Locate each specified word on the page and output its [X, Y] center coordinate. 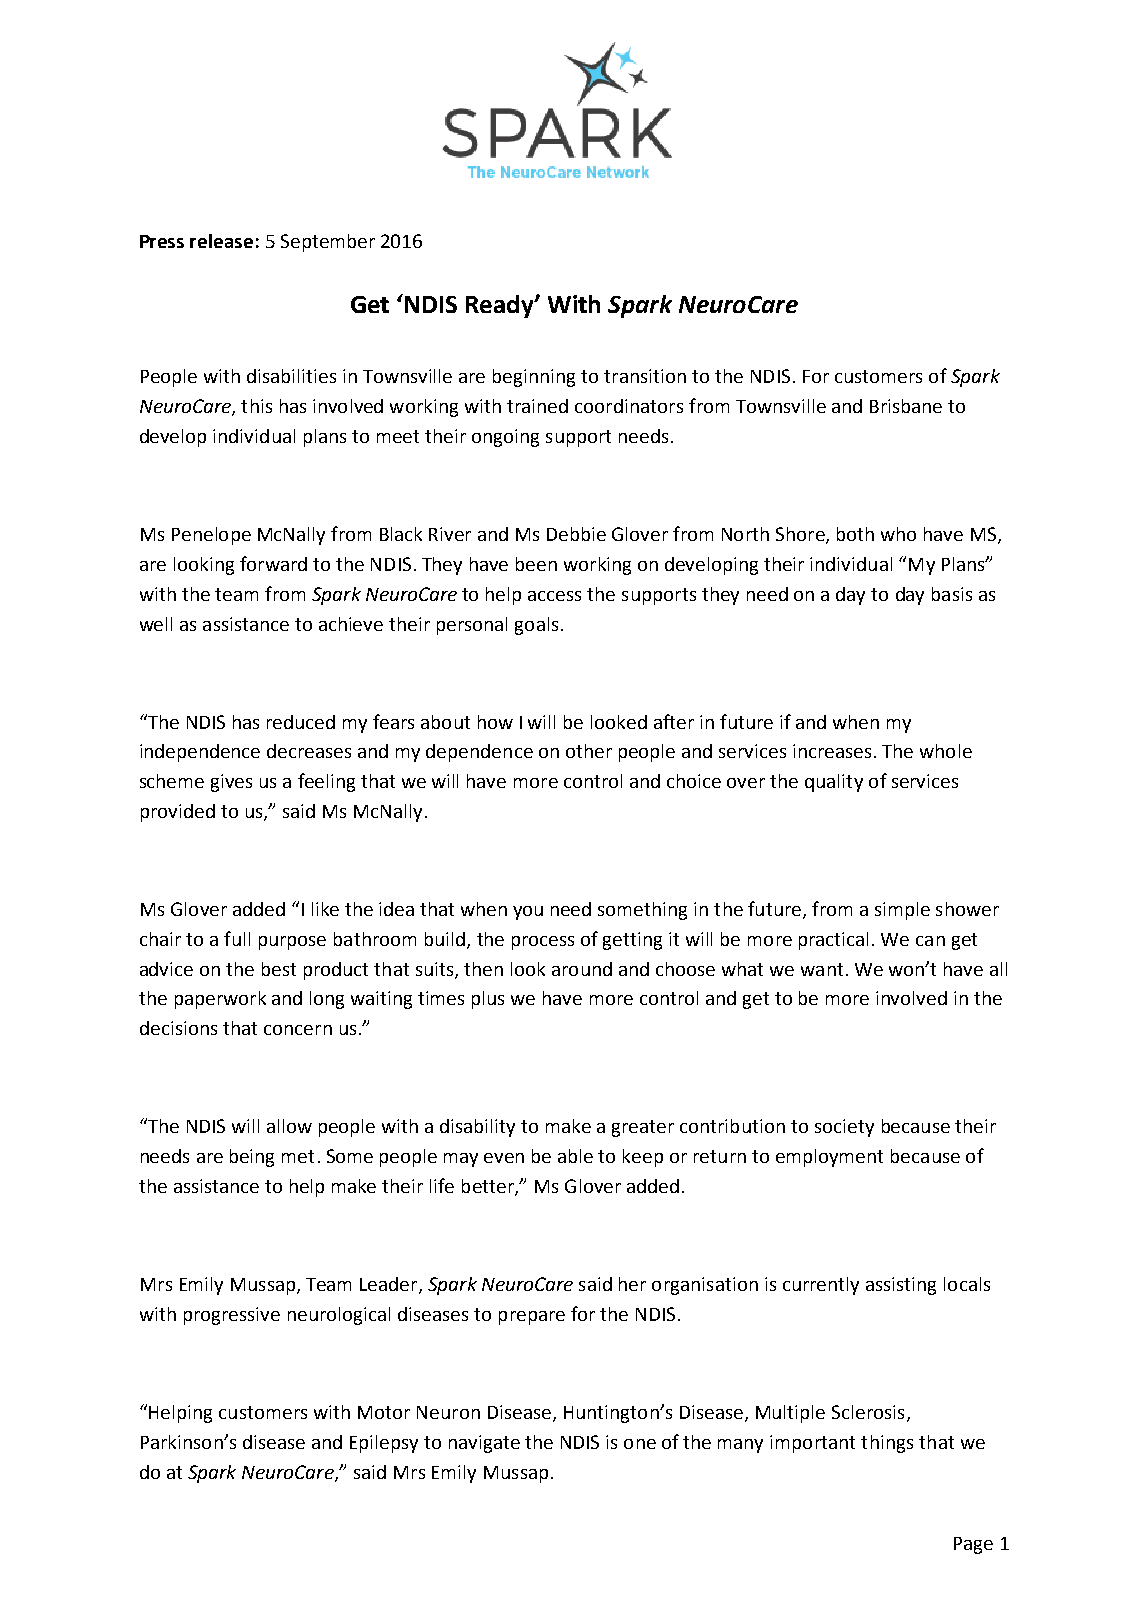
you [528, 913]
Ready [501, 306]
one [640, 1444]
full [237, 938]
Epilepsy [384, 1444]
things [887, 1444]
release [221, 241]
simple [902, 911]
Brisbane [906, 406]
